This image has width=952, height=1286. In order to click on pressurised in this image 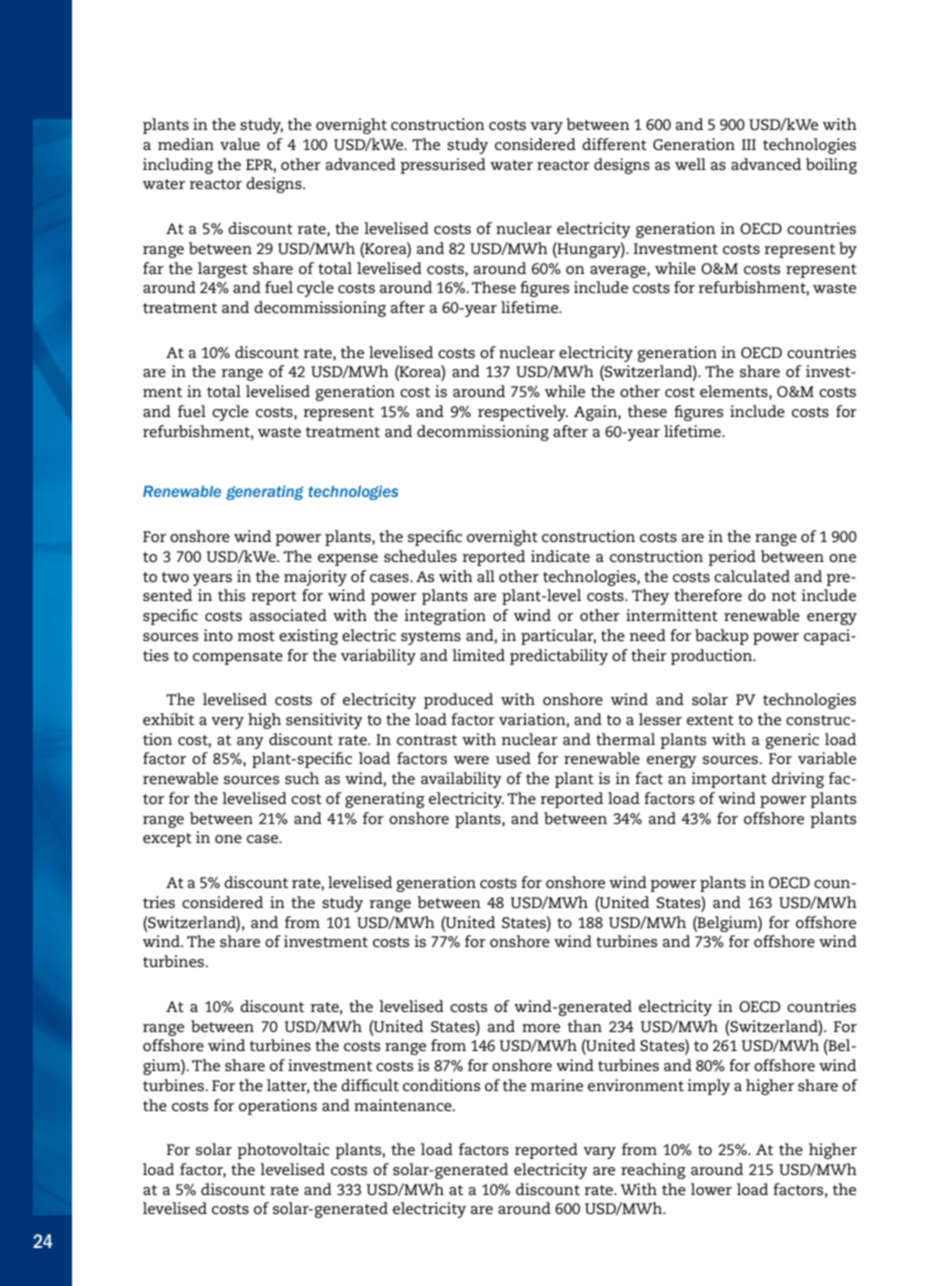, I will do `click(443, 166)`.
